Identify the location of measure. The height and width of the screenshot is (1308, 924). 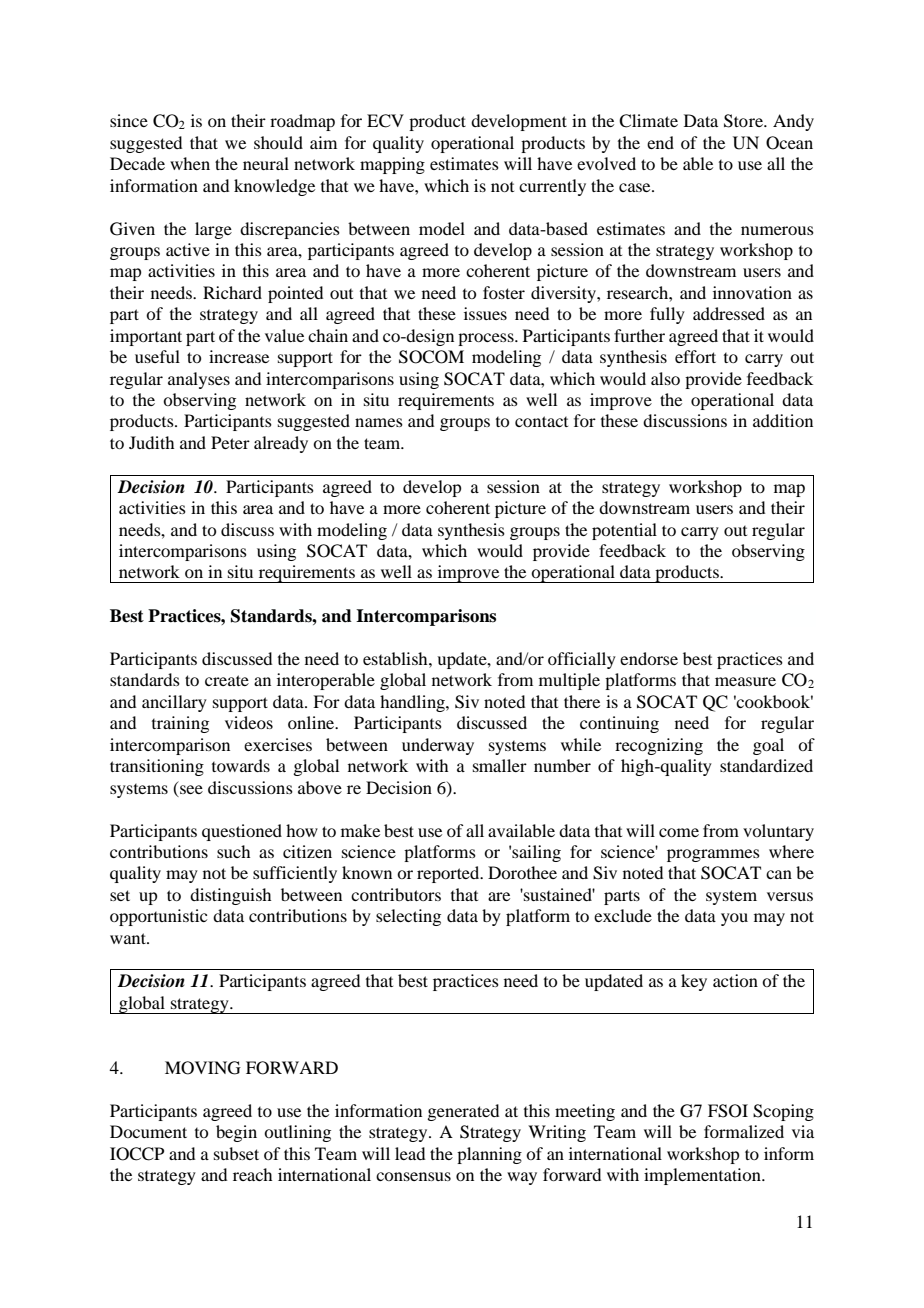
(745, 681).
